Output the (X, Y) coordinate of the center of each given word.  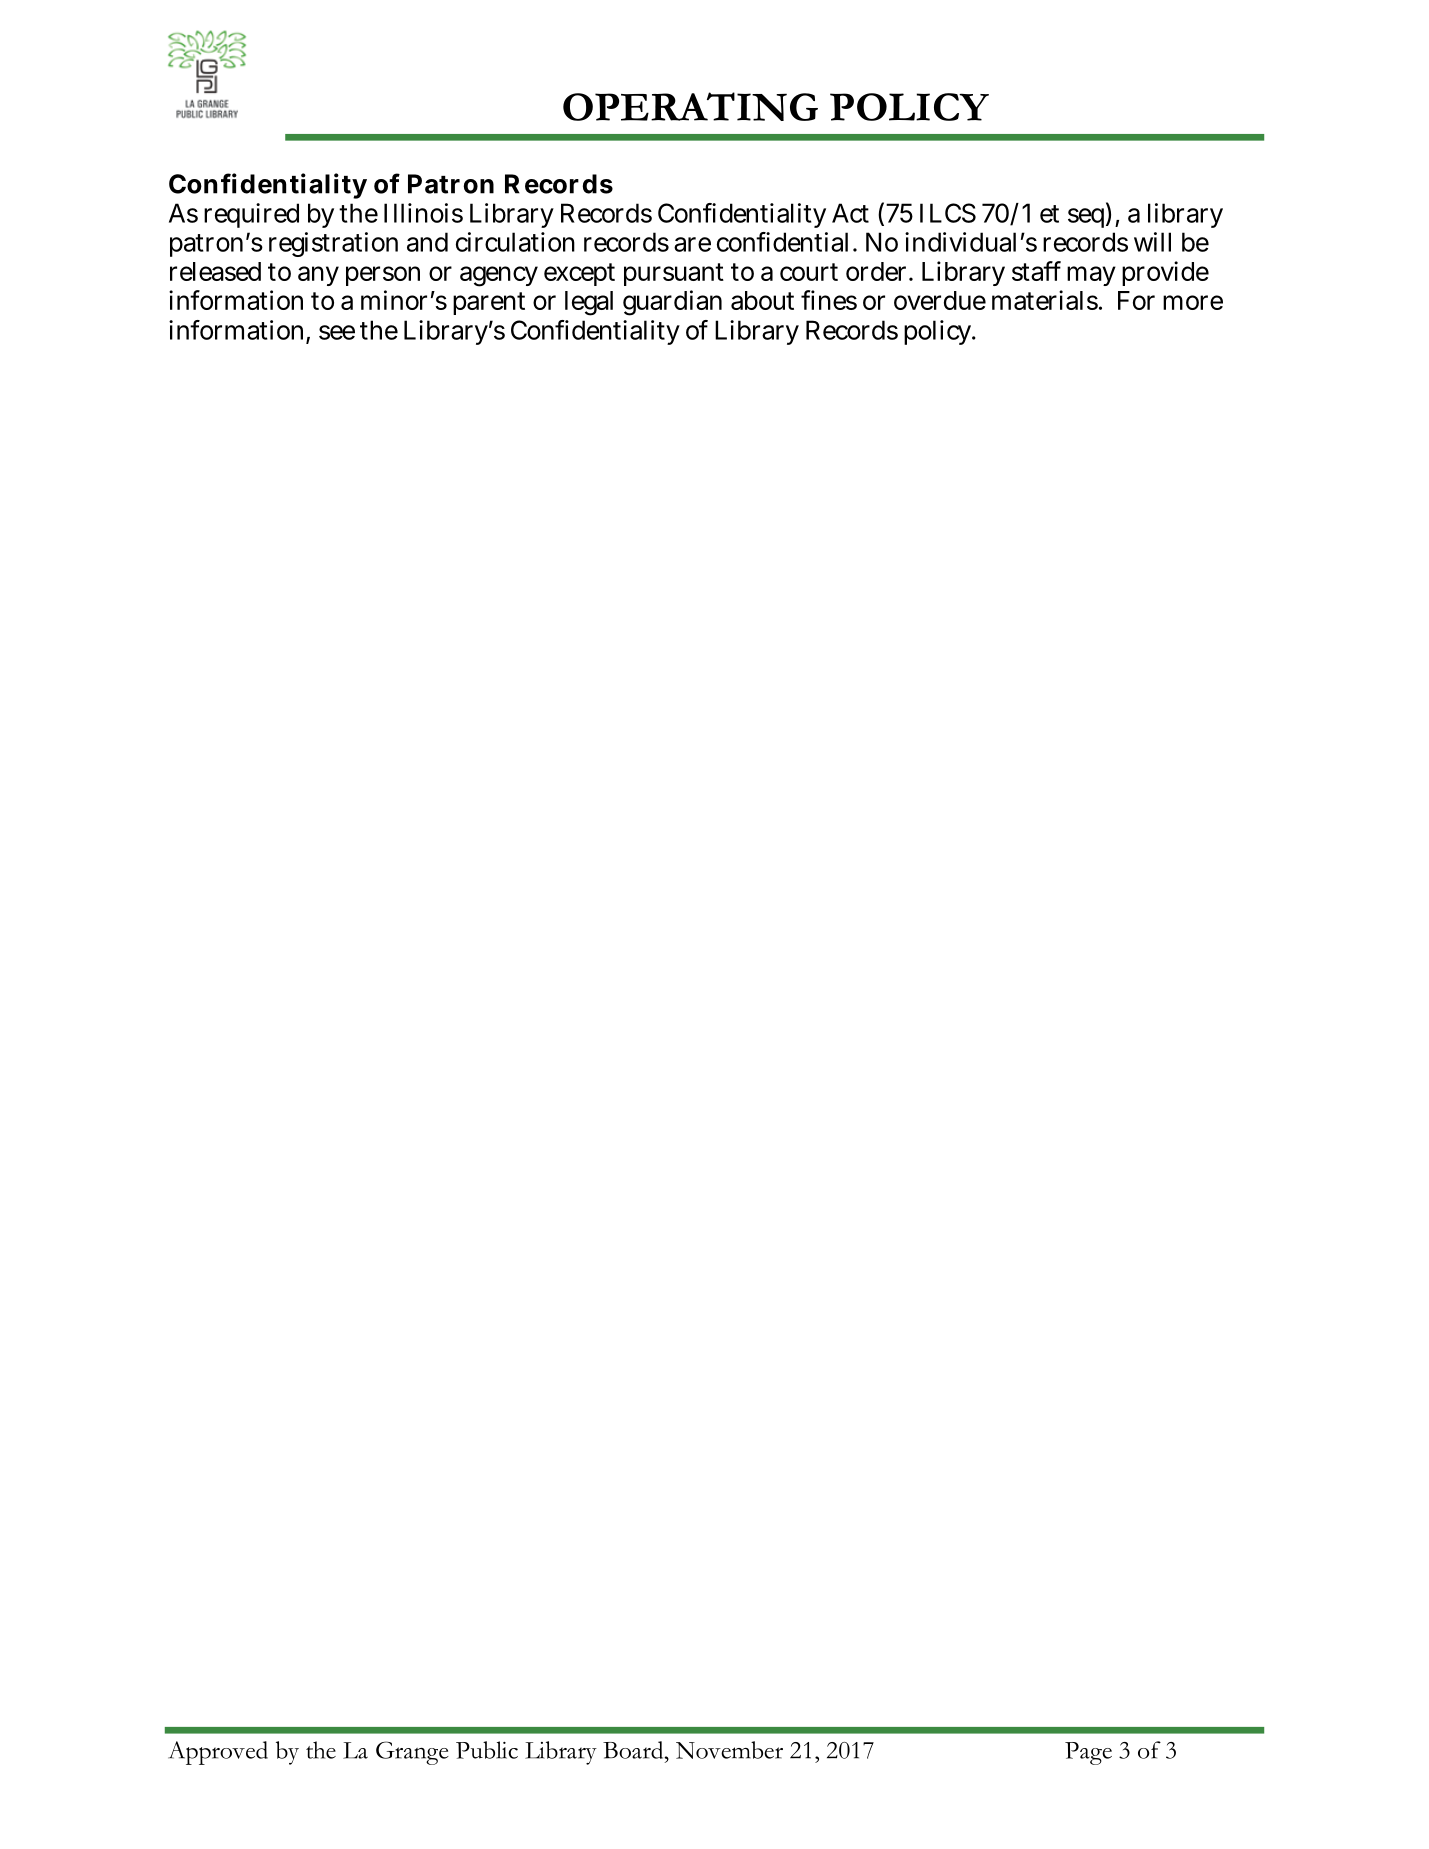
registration (333, 244)
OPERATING (690, 106)
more (1193, 302)
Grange (412, 1753)
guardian (672, 303)
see (337, 332)
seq (1086, 218)
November (729, 1750)
